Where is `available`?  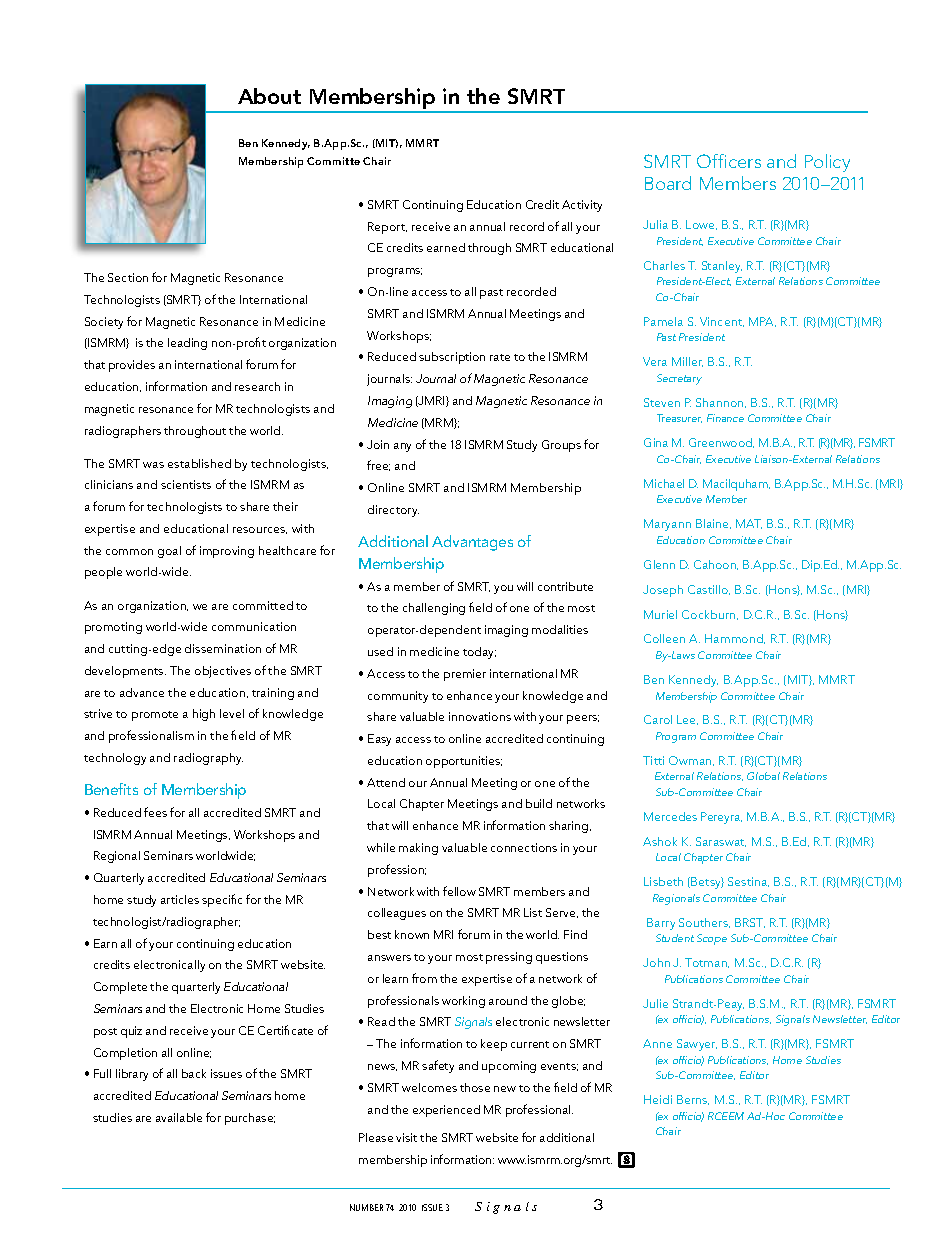
available is located at coordinates (179, 1117).
